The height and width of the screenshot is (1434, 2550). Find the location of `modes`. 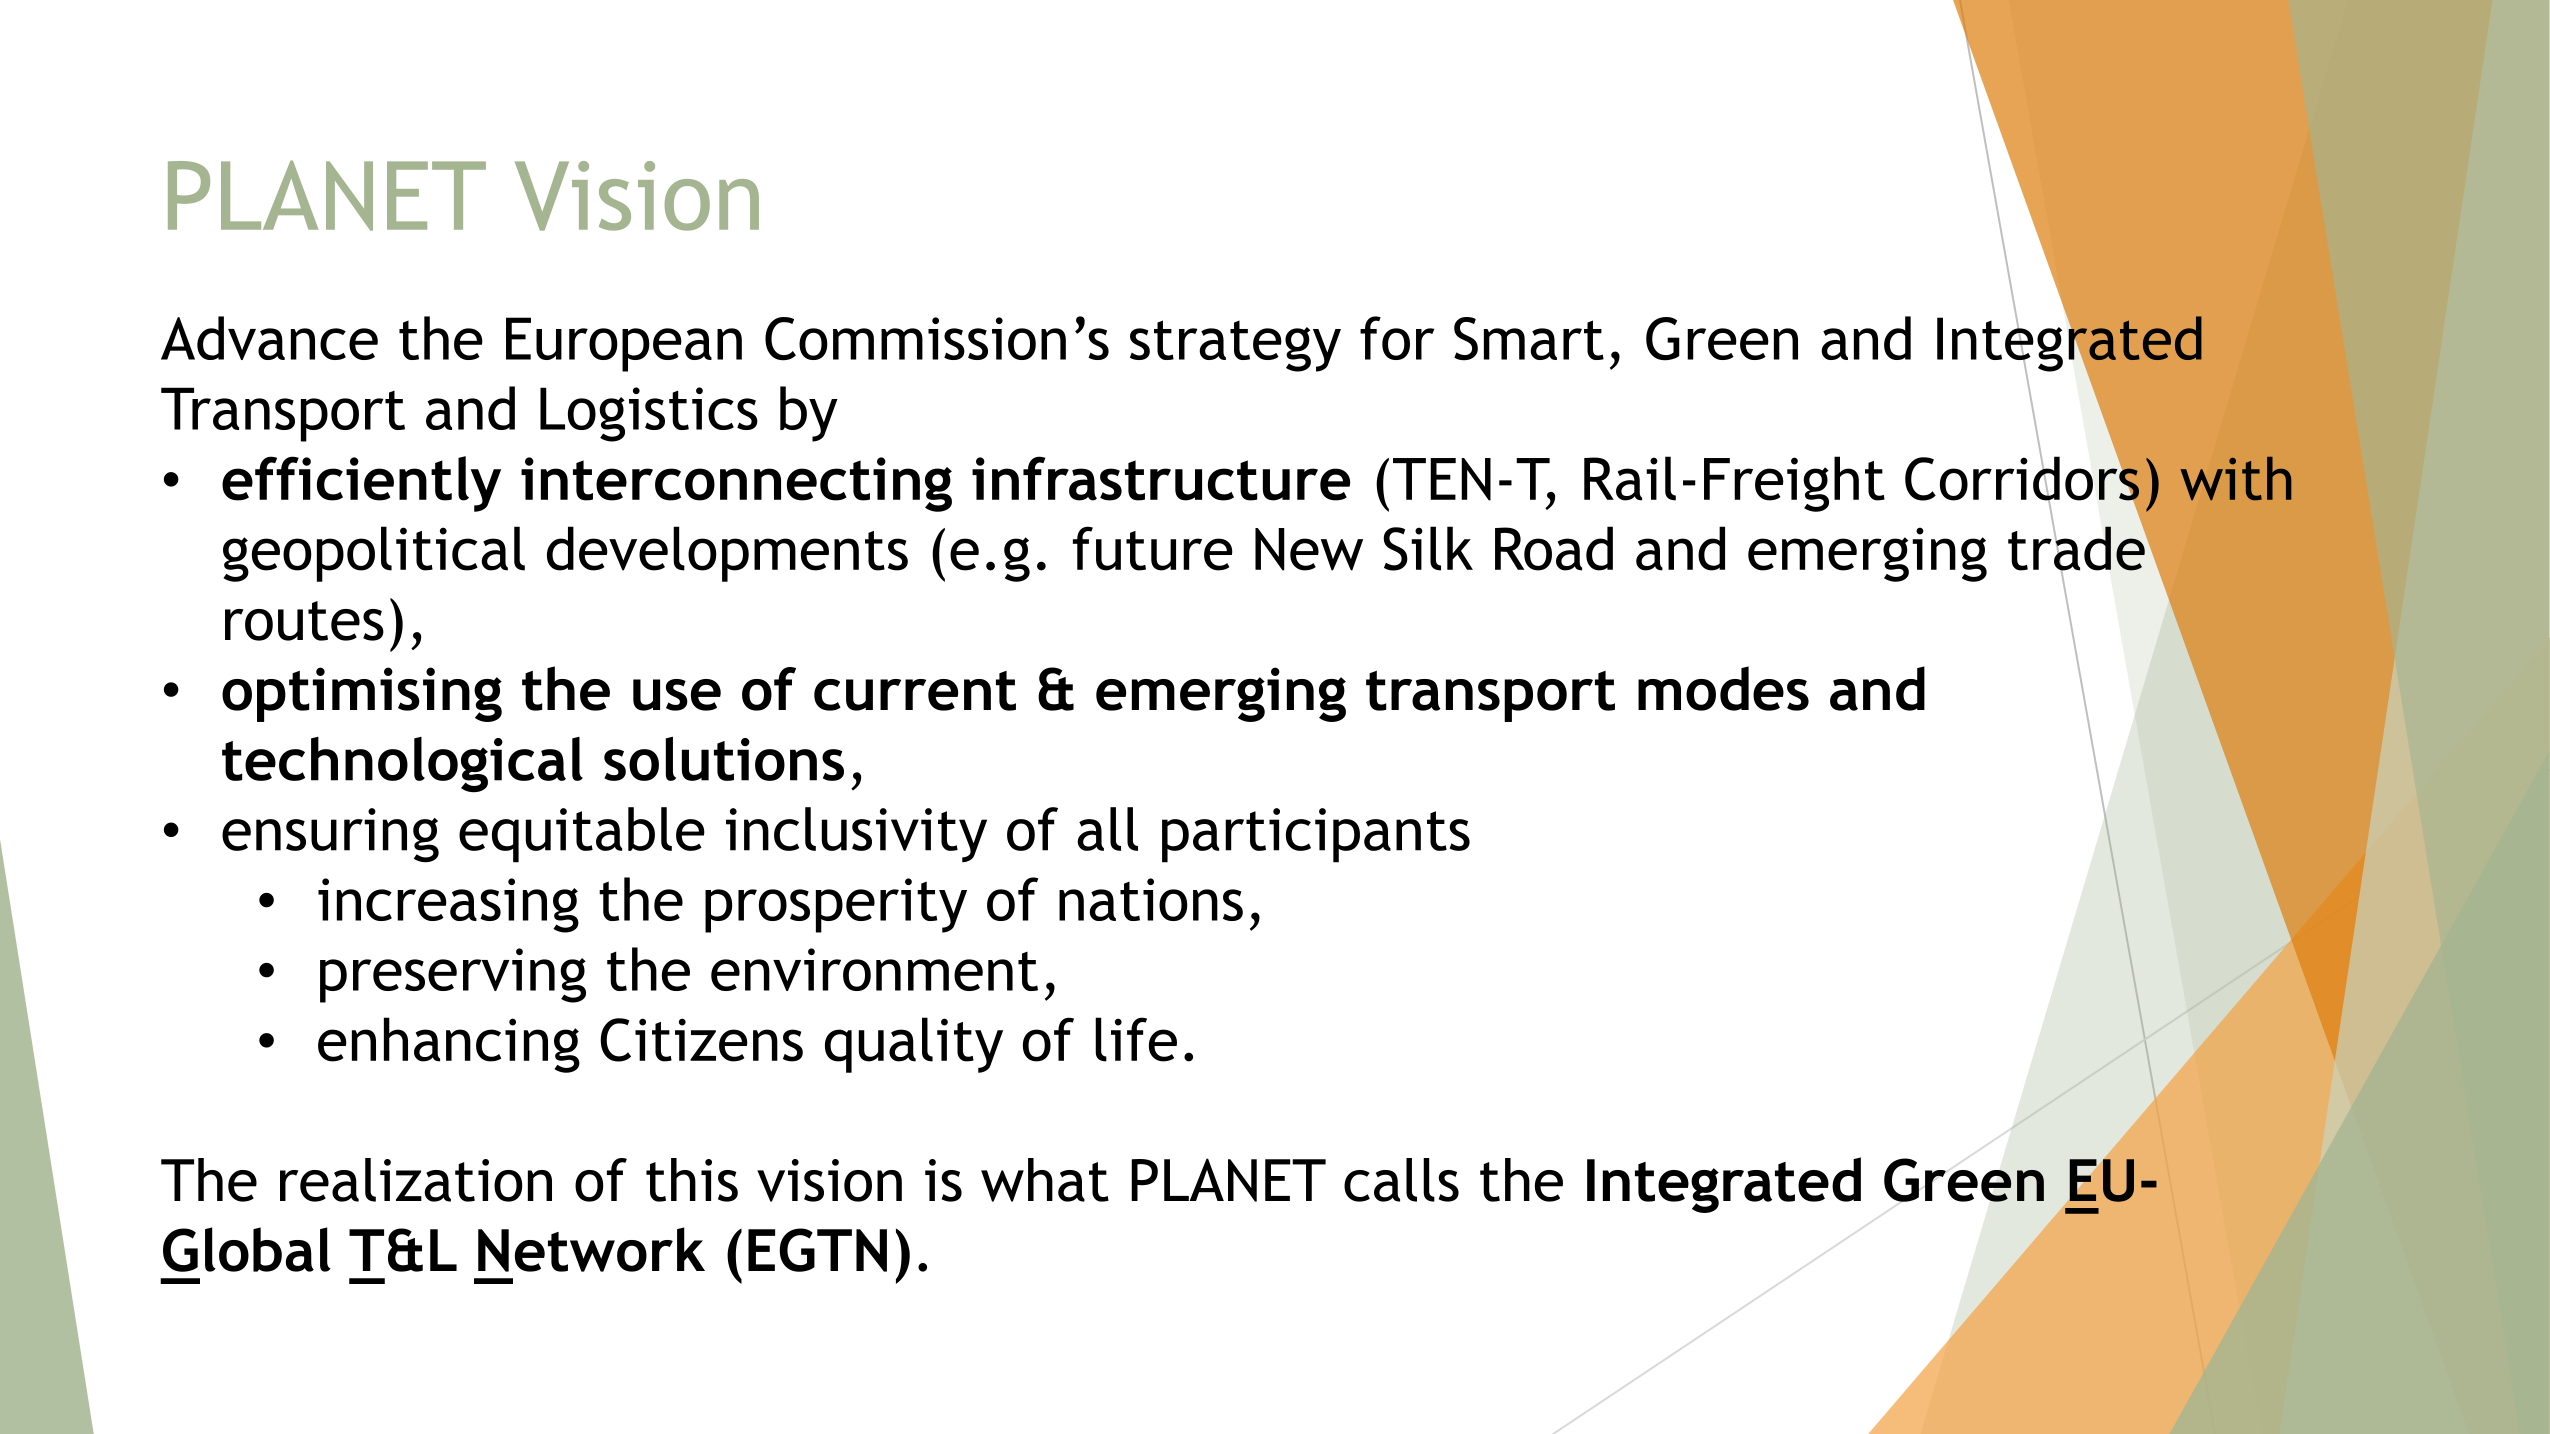

modes is located at coordinates (1723, 688).
